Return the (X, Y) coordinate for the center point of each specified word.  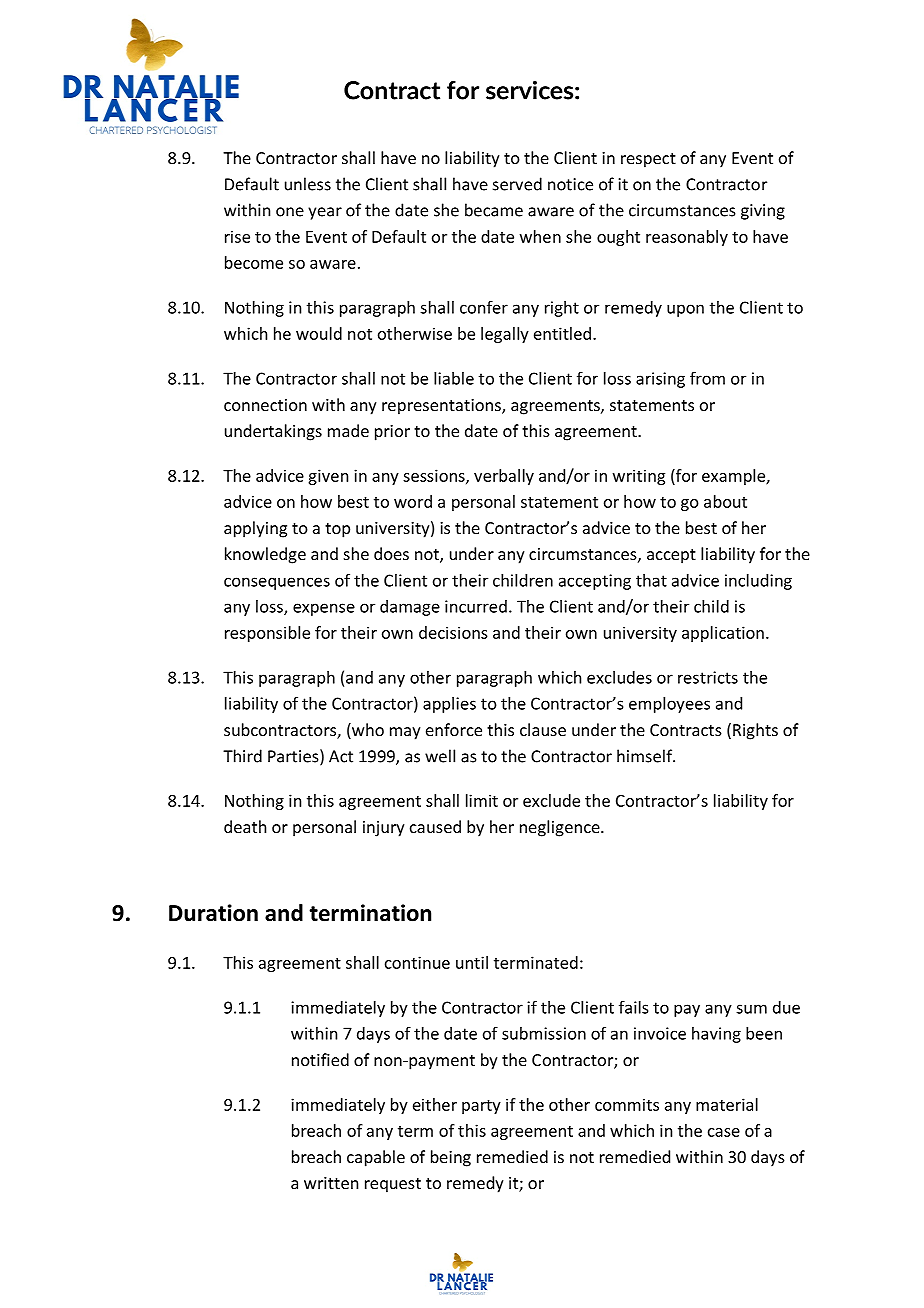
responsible (267, 634)
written (331, 1183)
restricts (708, 677)
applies (449, 705)
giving (763, 212)
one (290, 212)
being (451, 1158)
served (517, 184)
